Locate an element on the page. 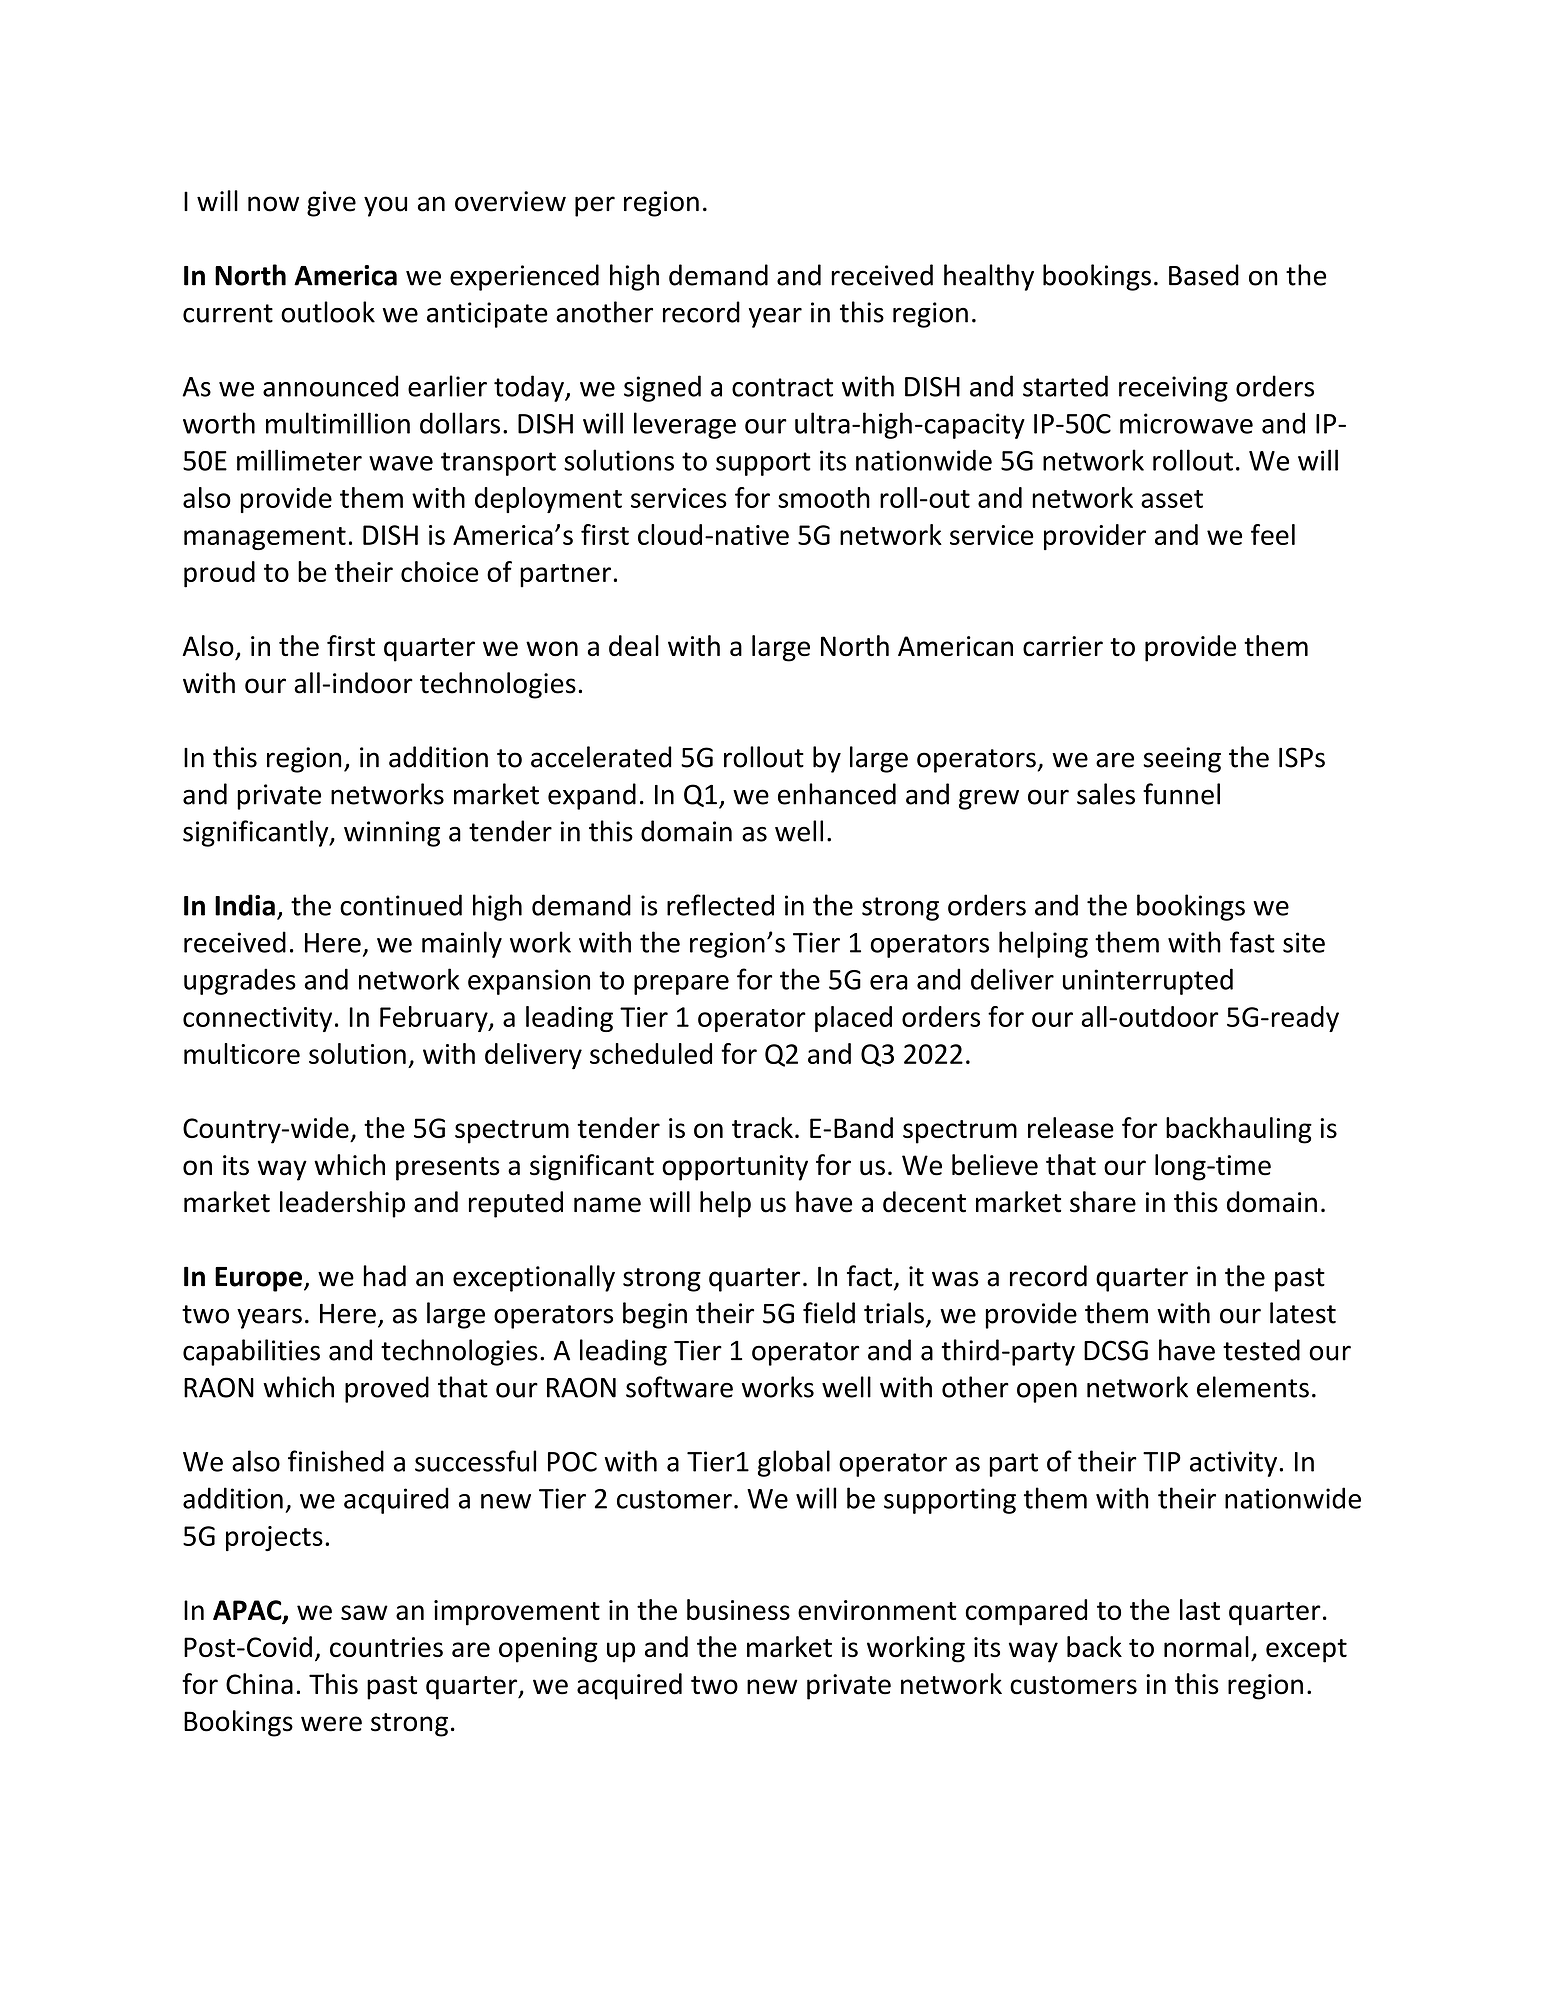 This document has height=2004, width=1548. give is located at coordinates (331, 204).
